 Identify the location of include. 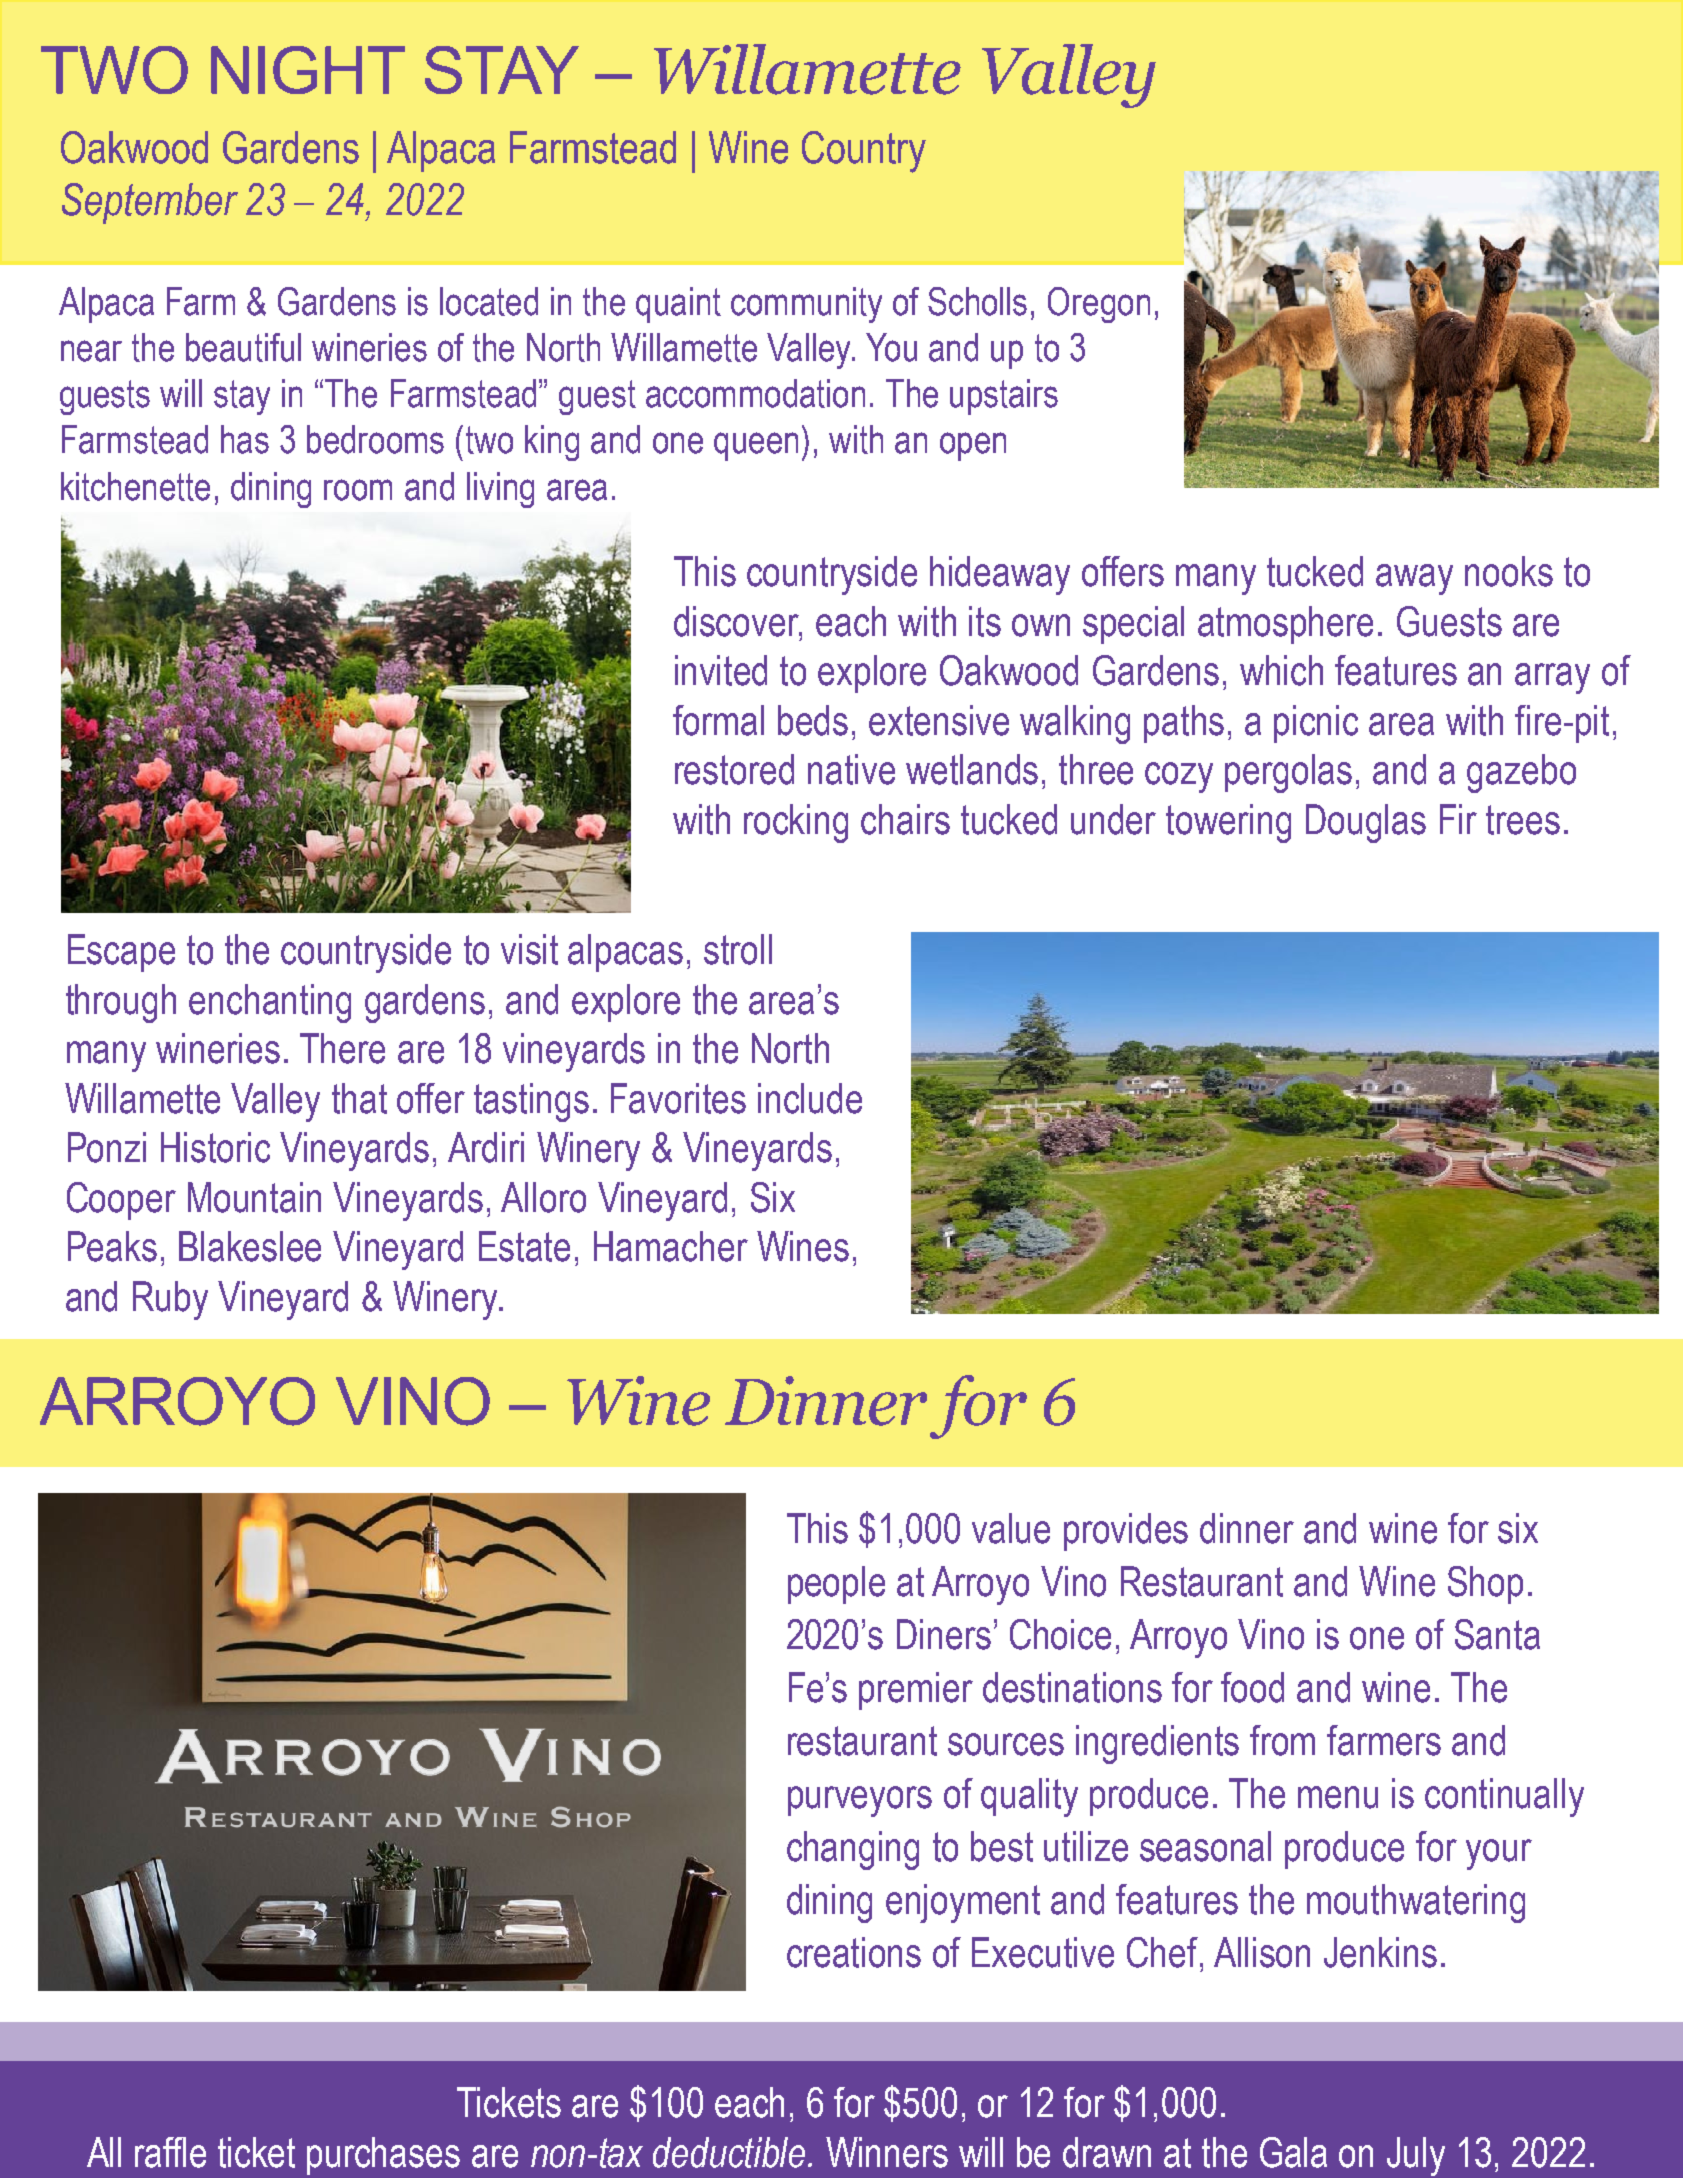
(810, 1098).
